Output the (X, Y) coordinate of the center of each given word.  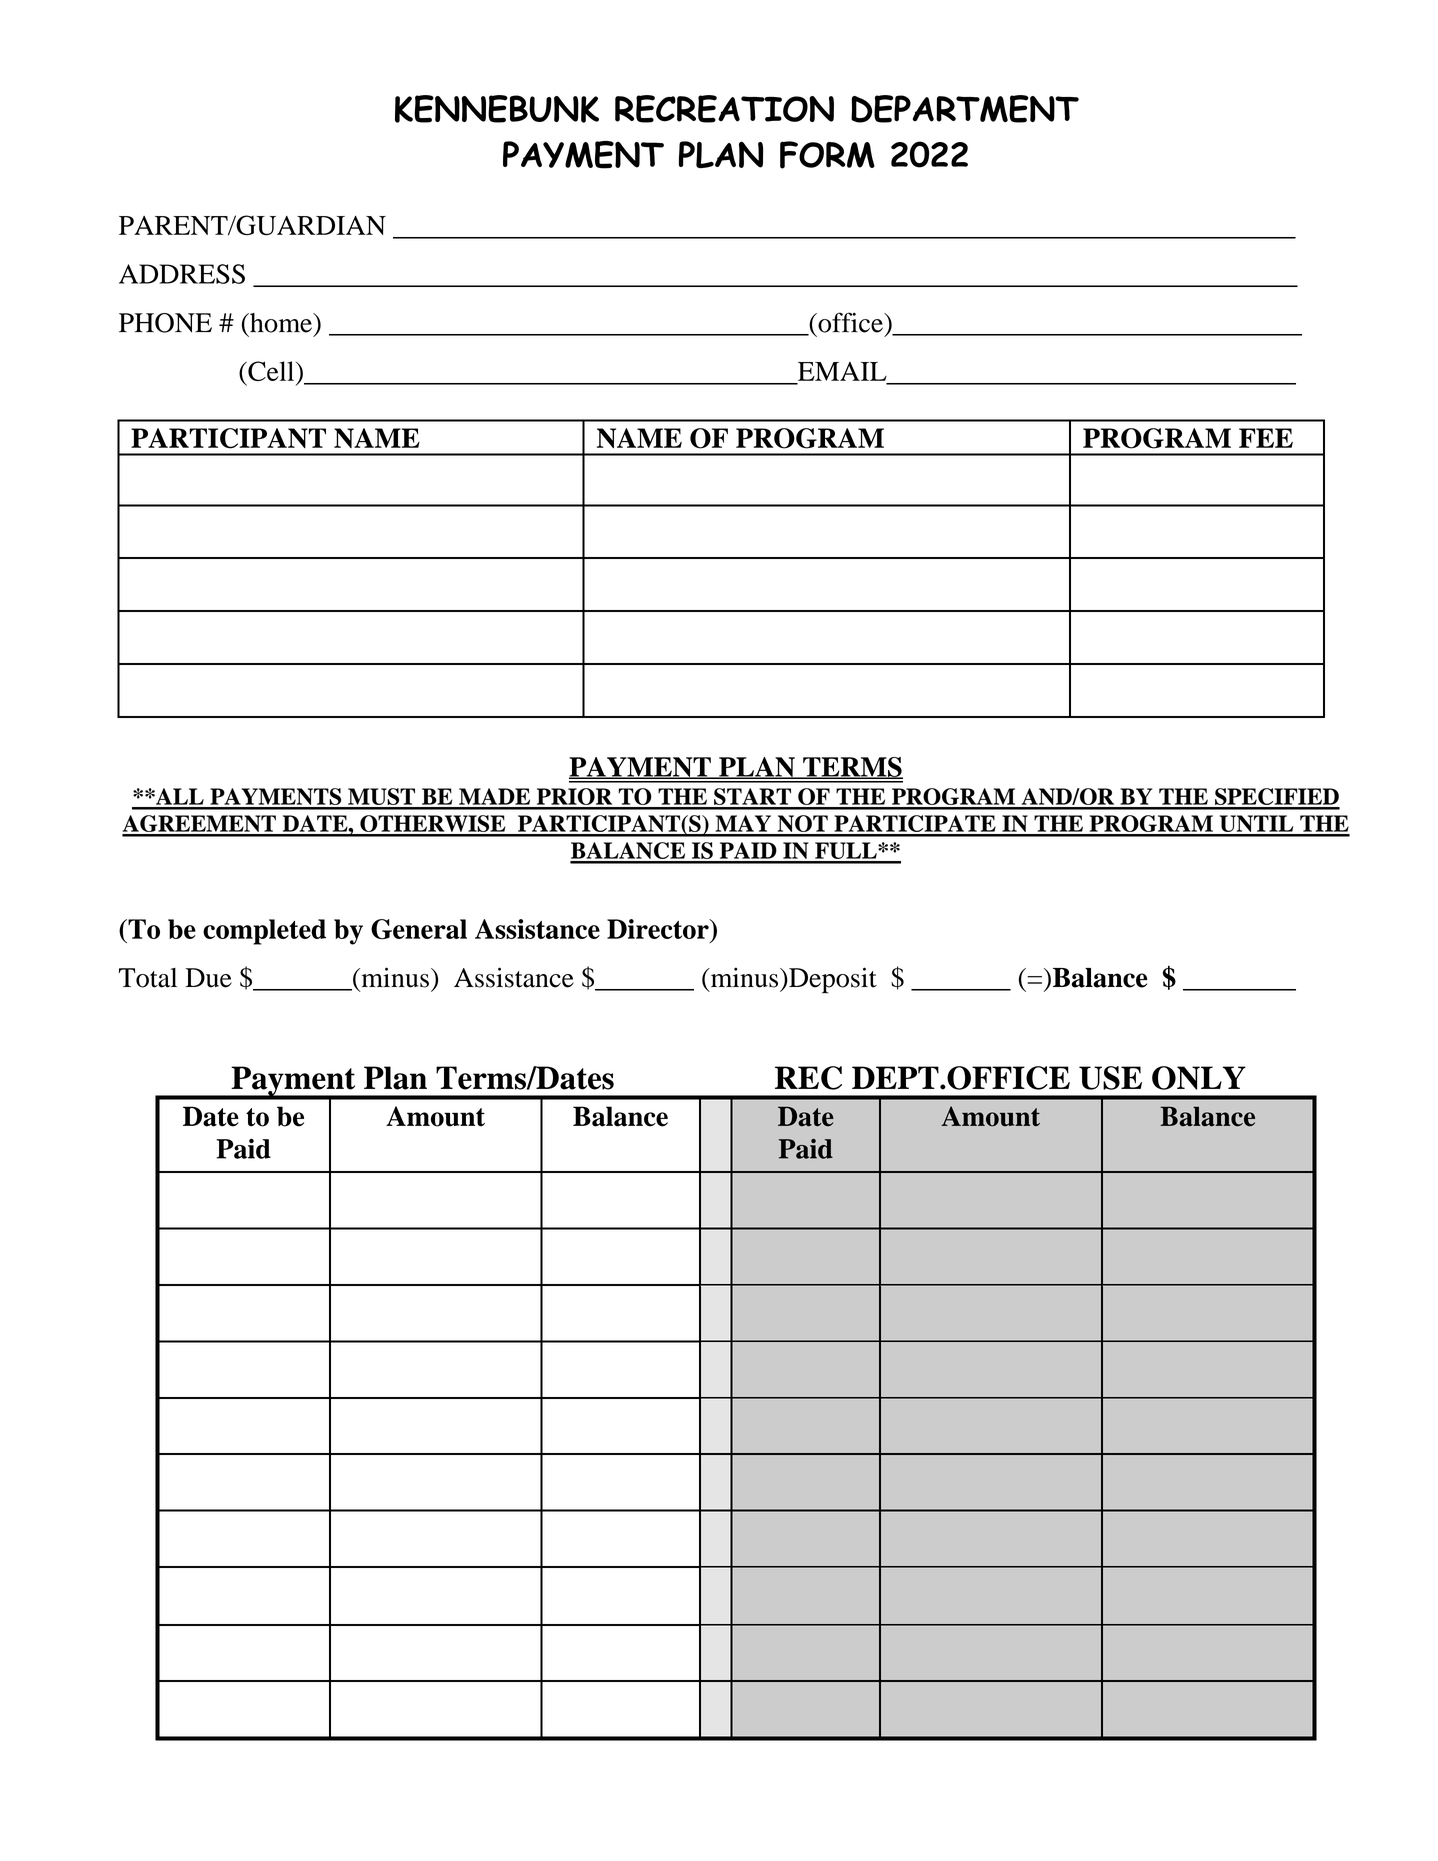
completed (264, 932)
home (281, 323)
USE (1110, 1078)
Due (208, 978)
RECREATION (724, 109)
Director (659, 929)
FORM (827, 155)
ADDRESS (182, 274)
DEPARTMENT (965, 109)
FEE (1266, 438)
